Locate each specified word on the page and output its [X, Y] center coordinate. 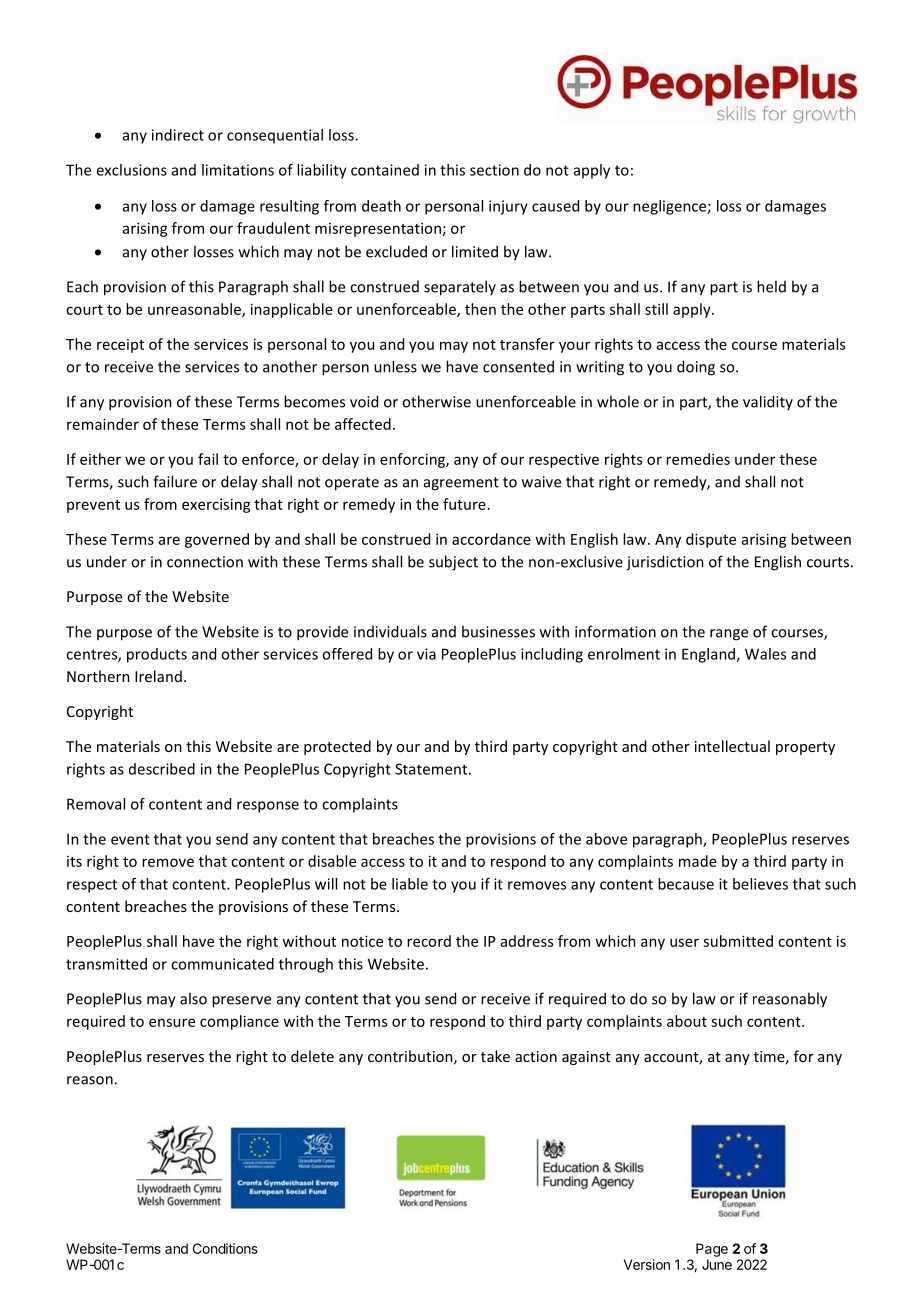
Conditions [225, 1248]
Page [712, 1250]
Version [647, 1264]
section [494, 170]
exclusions [131, 170]
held [771, 286]
